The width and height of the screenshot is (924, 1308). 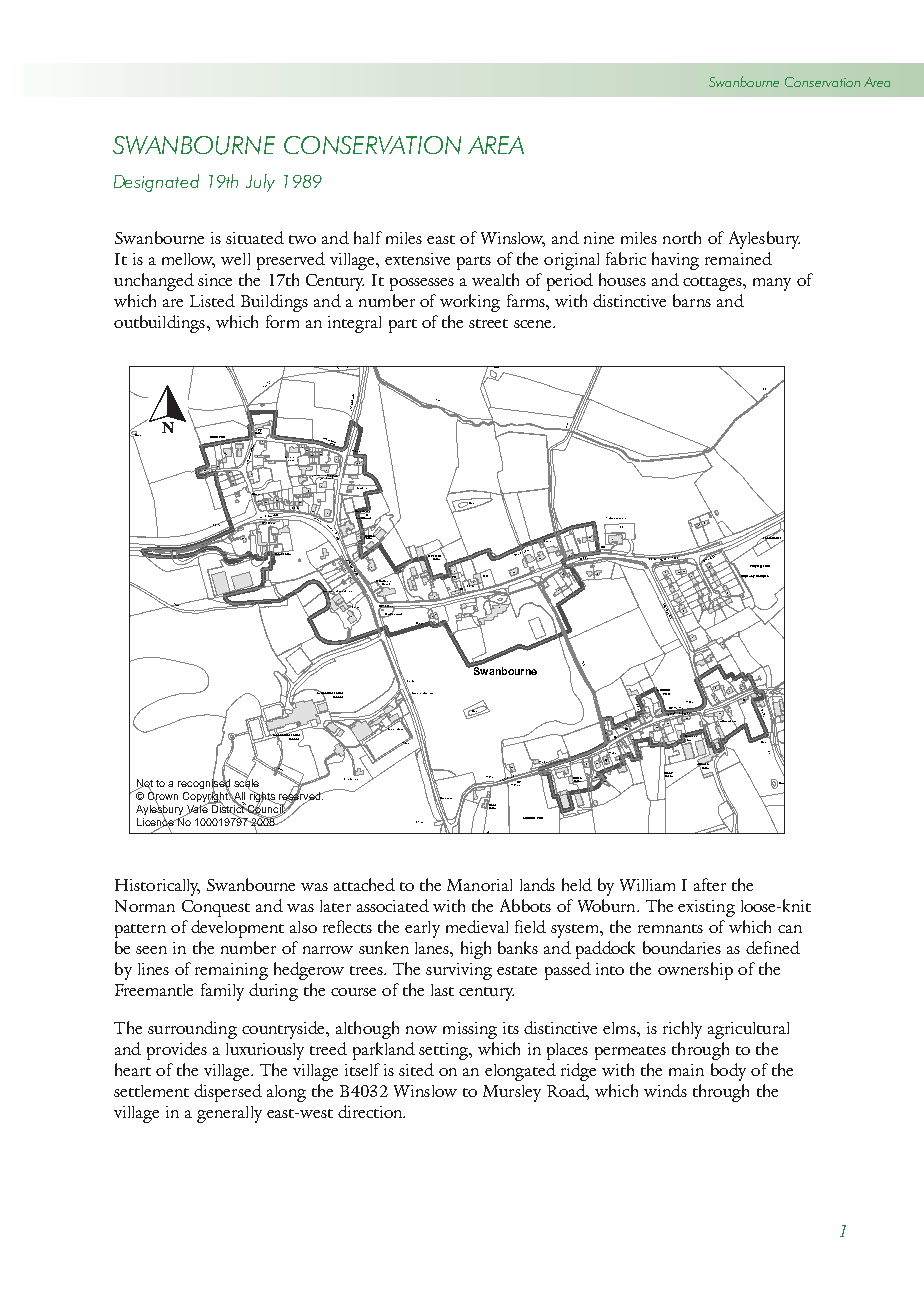 What do you see at coordinates (682, 237) in the screenshot?
I see `north` at bounding box center [682, 237].
